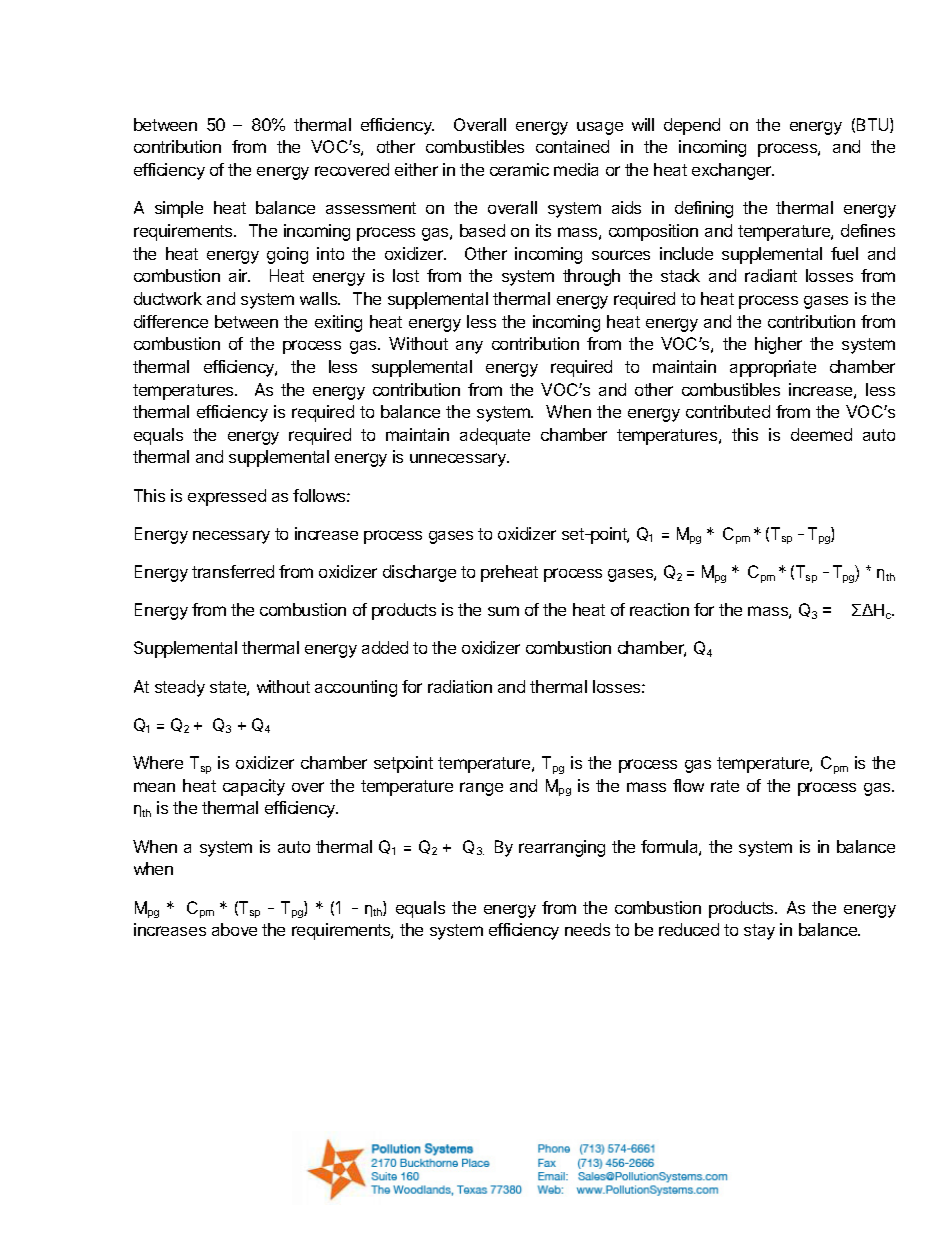 Image resolution: width=952 pixels, height=1233 pixels. I want to click on appropriate, so click(773, 368).
